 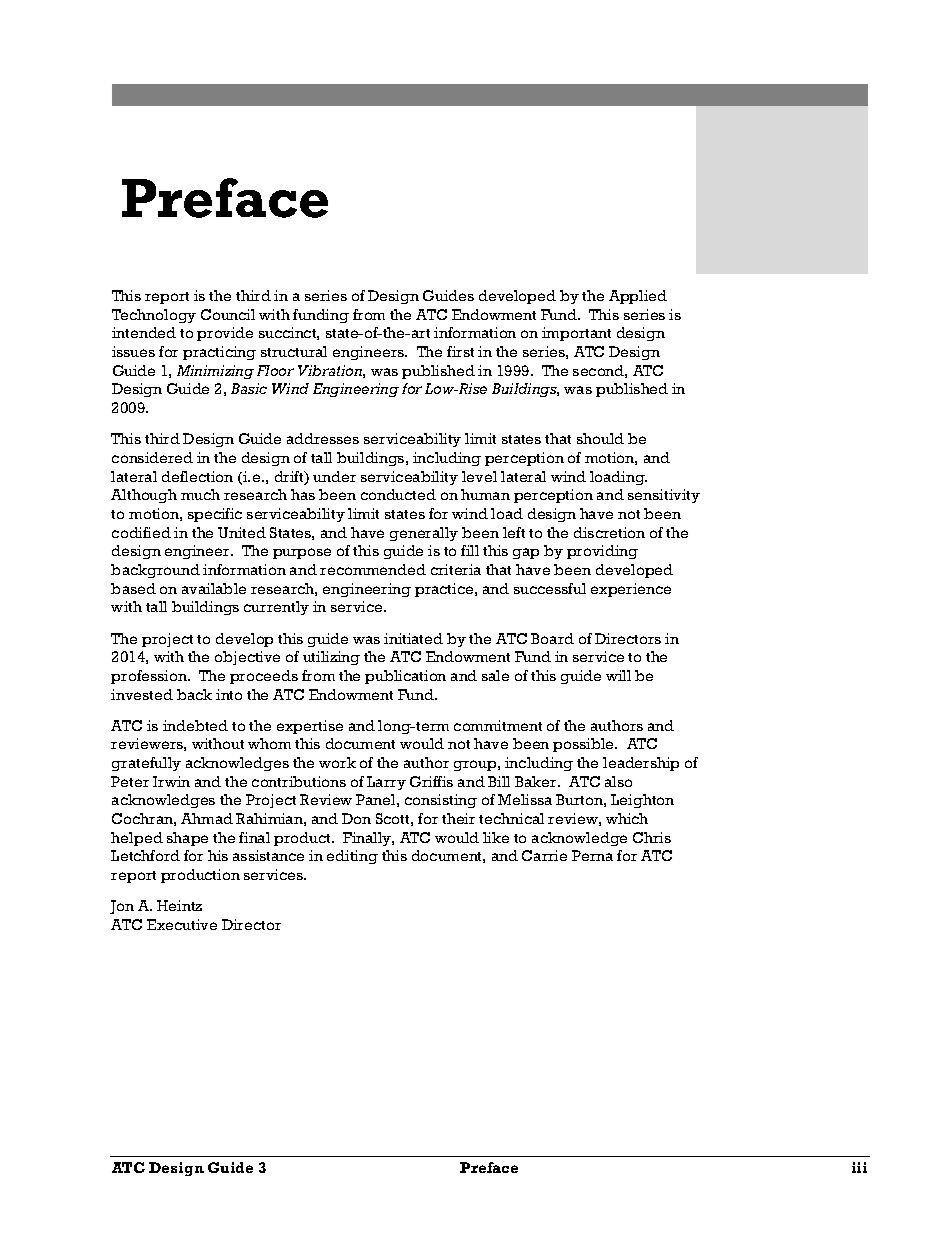 I want to click on first, so click(x=460, y=351).
